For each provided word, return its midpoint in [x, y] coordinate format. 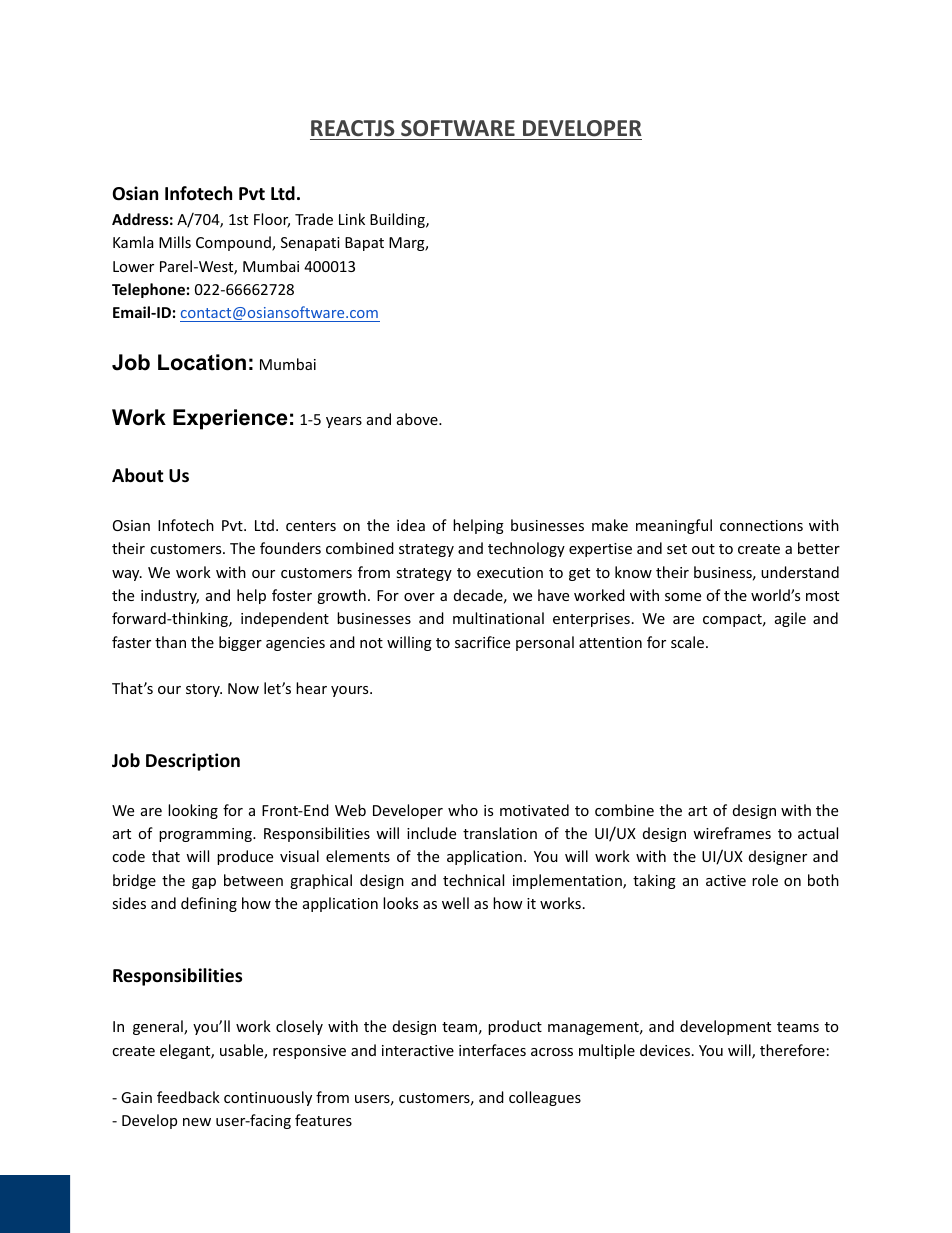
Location [202, 362]
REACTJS [352, 128]
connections [761, 525]
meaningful [674, 526]
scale [689, 642]
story [204, 690]
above [418, 419]
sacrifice [482, 642]
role [765, 880]
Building [398, 220]
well [455, 903]
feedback [188, 1097]
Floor [272, 220]
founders [290, 548]
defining [209, 904]
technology [526, 549]
